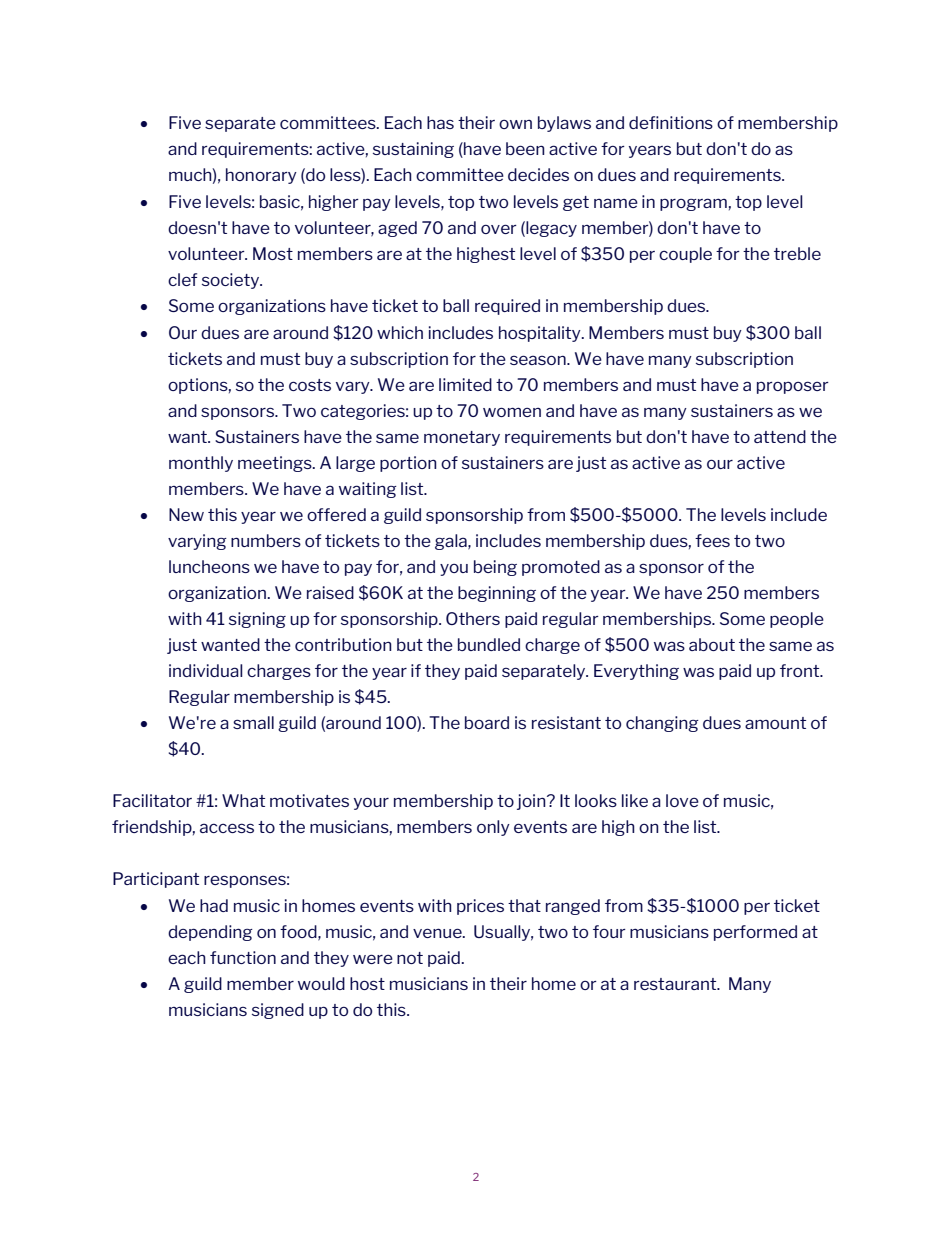  What do you see at coordinates (671, 122) in the screenshot?
I see `definitions` at bounding box center [671, 122].
